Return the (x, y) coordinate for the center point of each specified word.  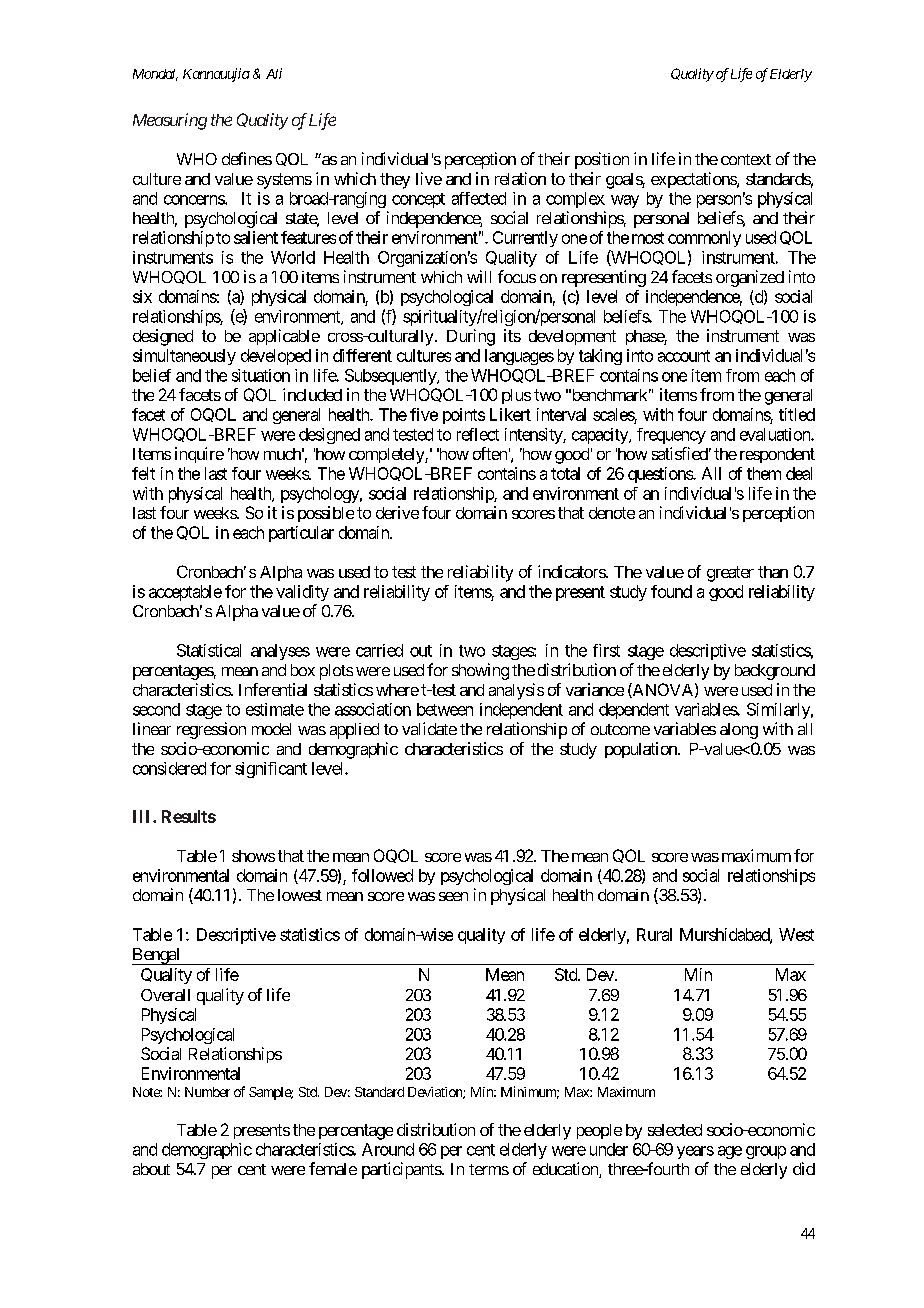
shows (253, 856)
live (429, 178)
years (695, 1152)
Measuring (170, 121)
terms (489, 1169)
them (764, 473)
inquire (199, 455)
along (739, 731)
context (746, 159)
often (490, 453)
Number (207, 1092)
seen (453, 896)
